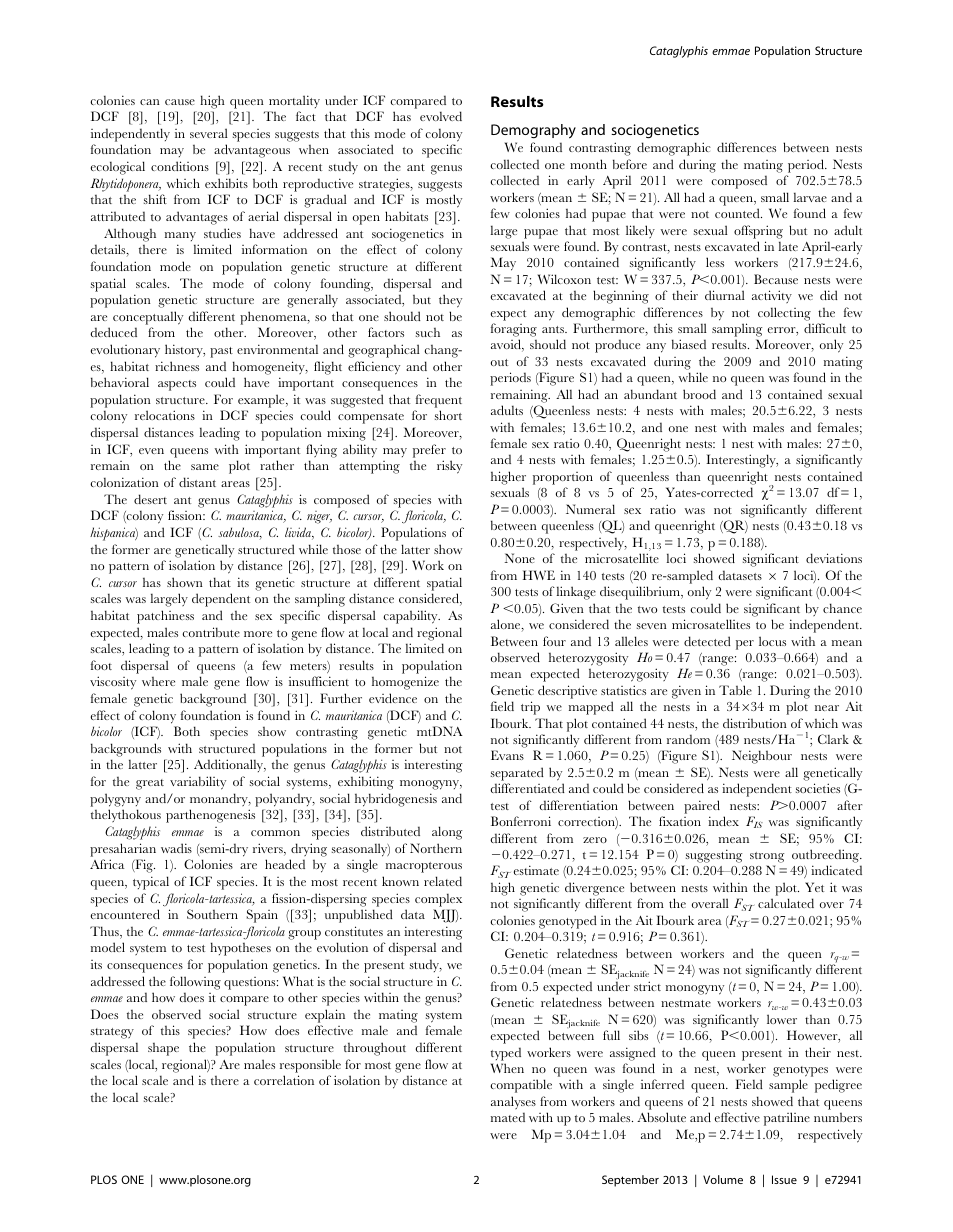 The image size is (953, 1232). I want to click on distant, so click(197, 482).
